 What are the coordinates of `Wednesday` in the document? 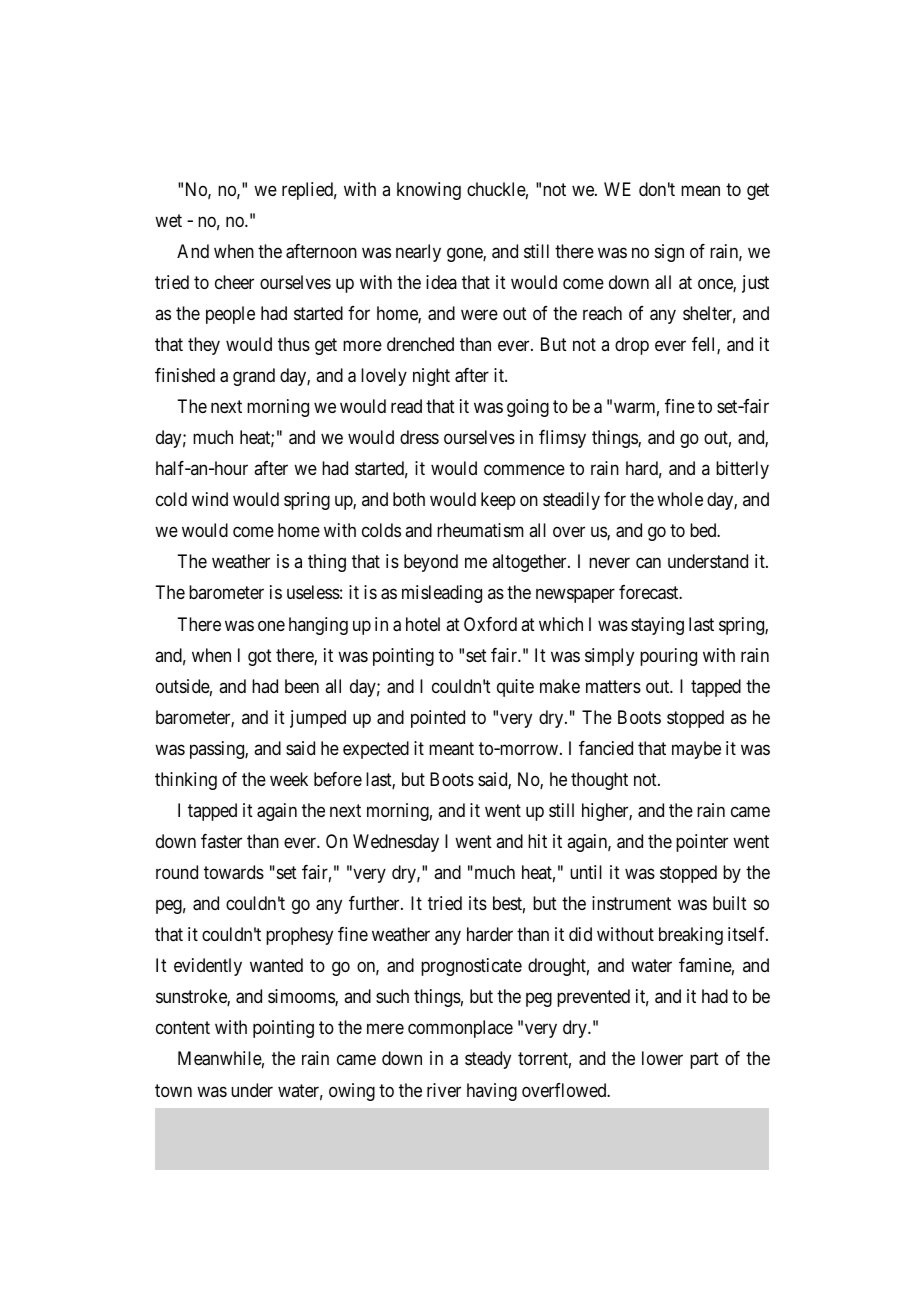 It's located at (396, 843).
